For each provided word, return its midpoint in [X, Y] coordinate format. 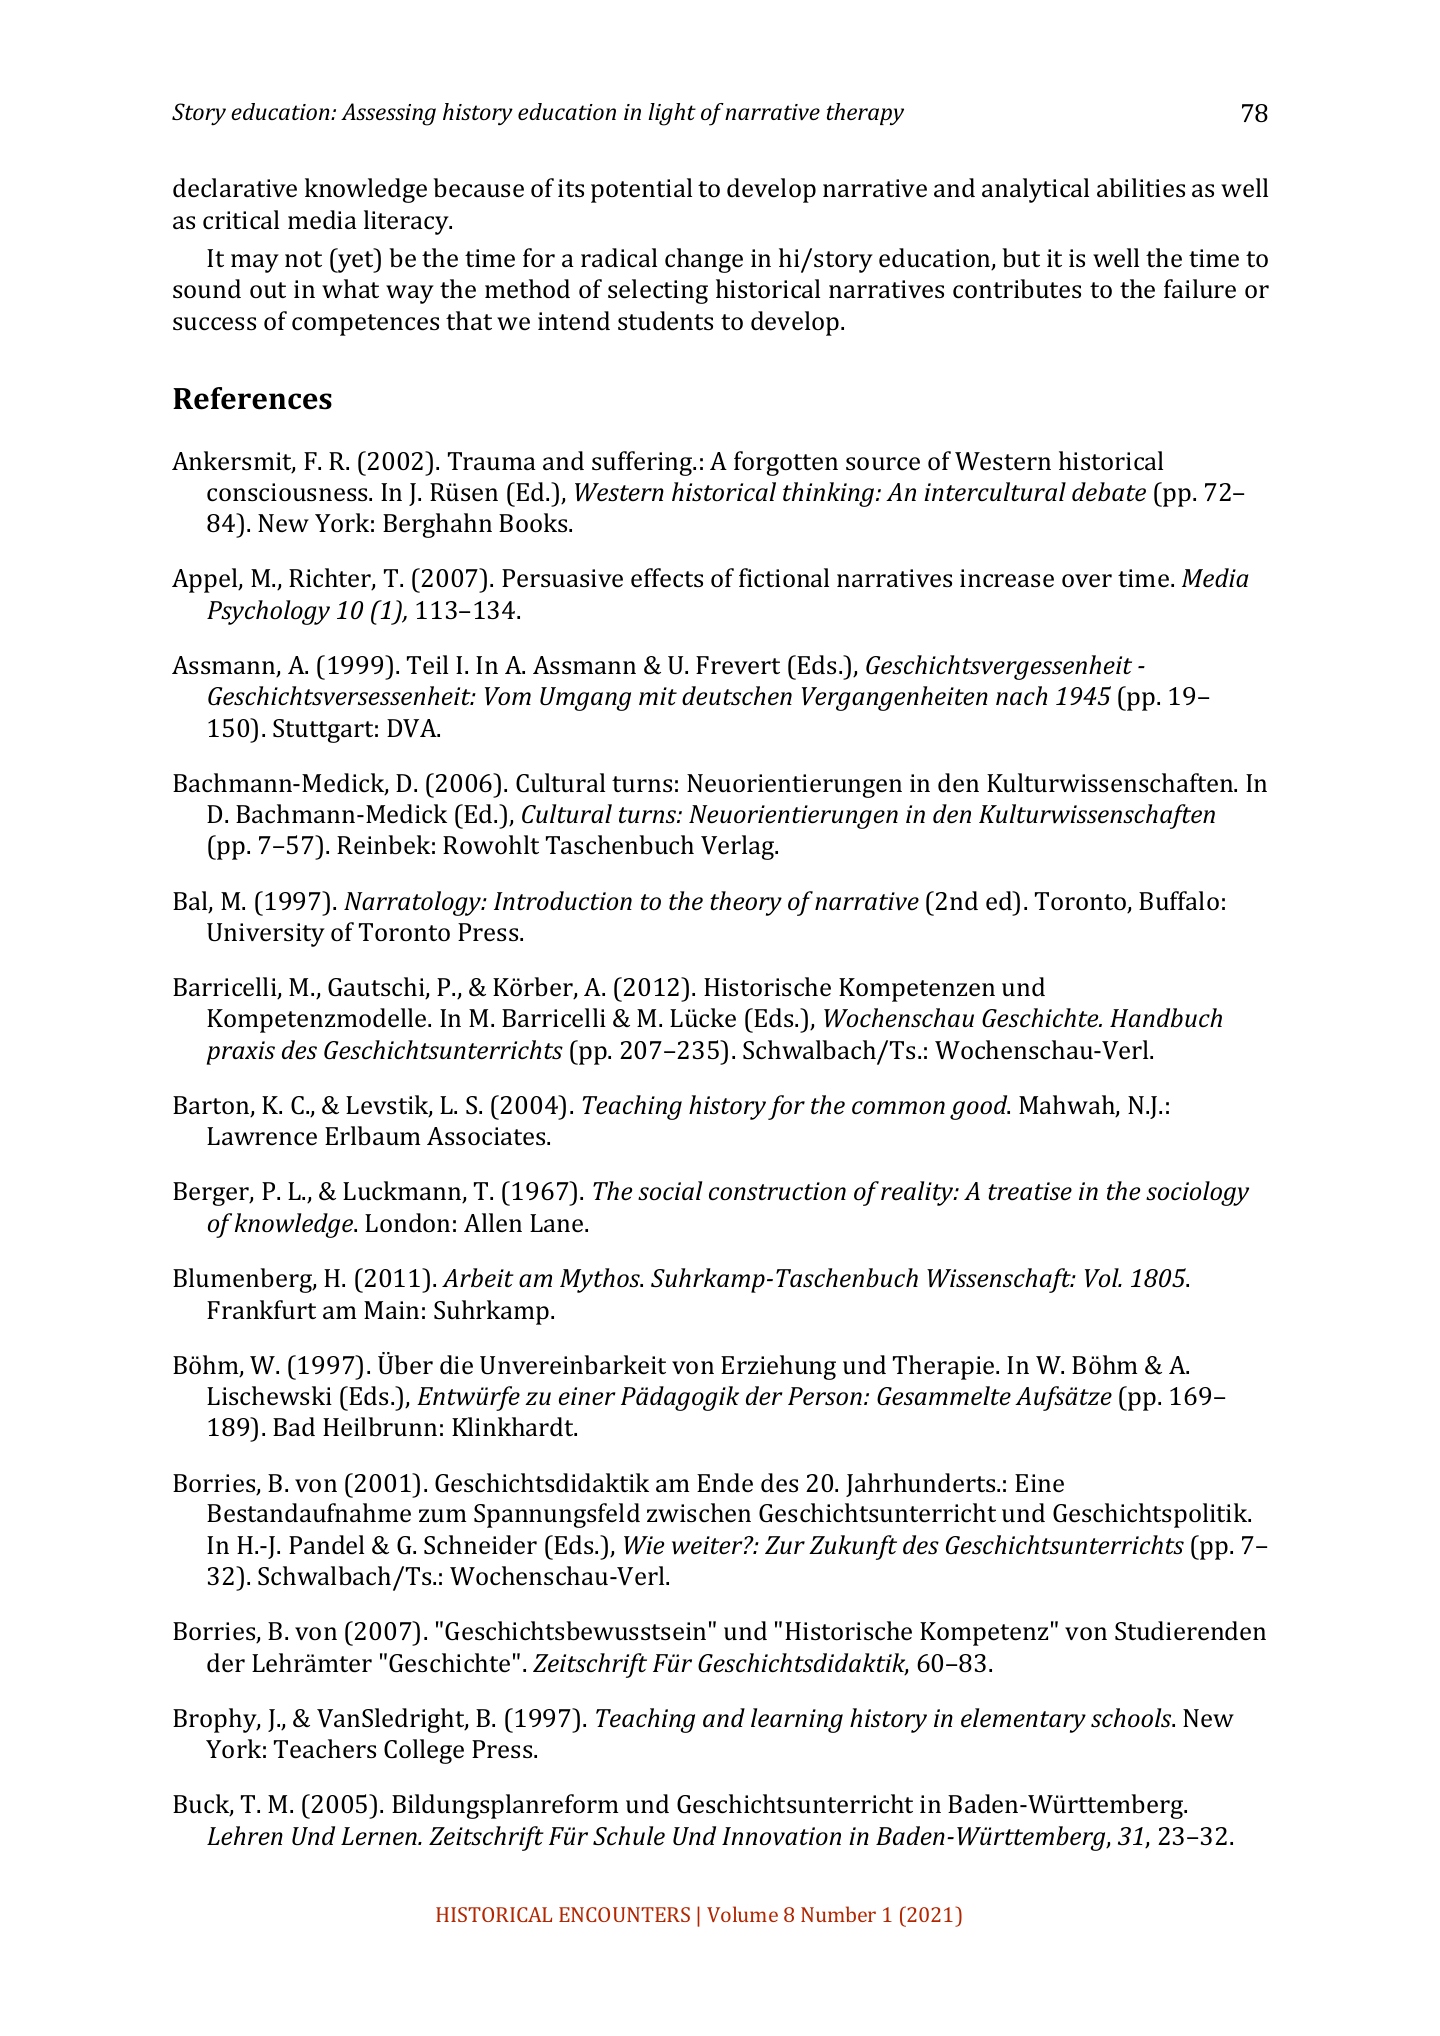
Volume [742, 1914]
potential [641, 190]
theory [746, 903]
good [980, 1107]
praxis [241, 1053]
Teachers [325, 1749]
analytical [1035, 190]
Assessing [388, 114]
